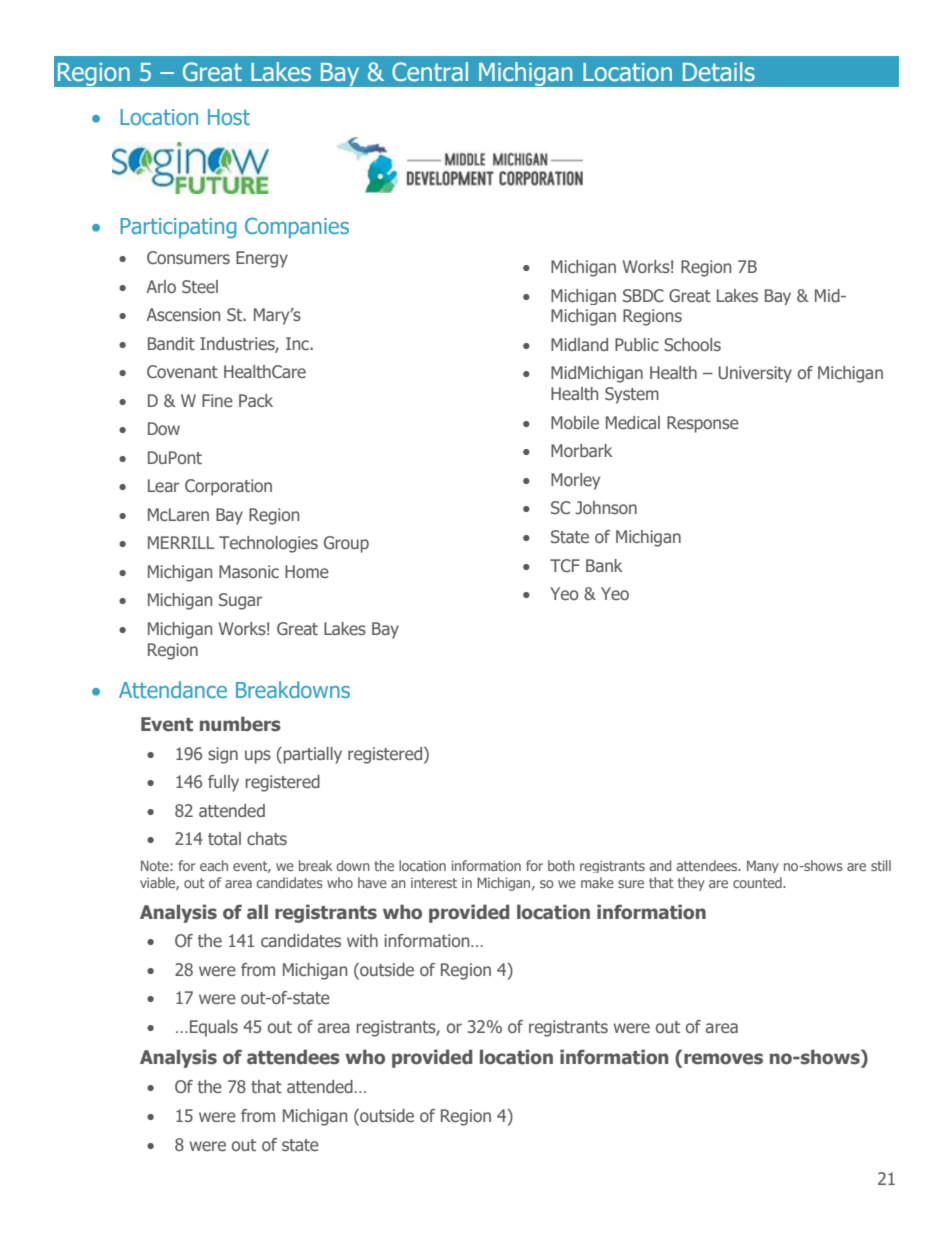  What do you see at coordinates (229, 117) in the document?
I see `Host` at bounding box center [229, 117].
